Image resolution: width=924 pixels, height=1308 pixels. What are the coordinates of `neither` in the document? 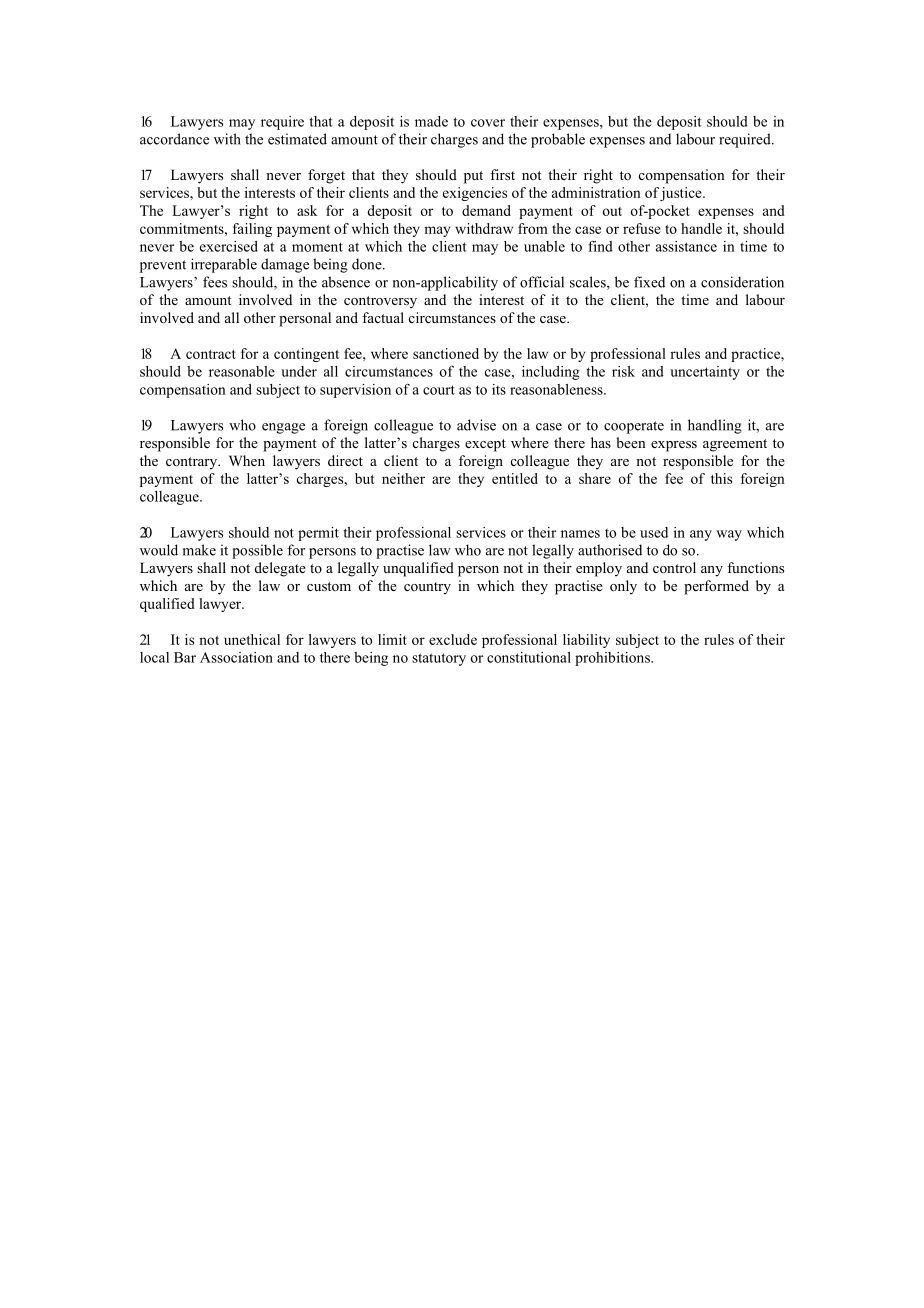 It's located at (403, 478).
